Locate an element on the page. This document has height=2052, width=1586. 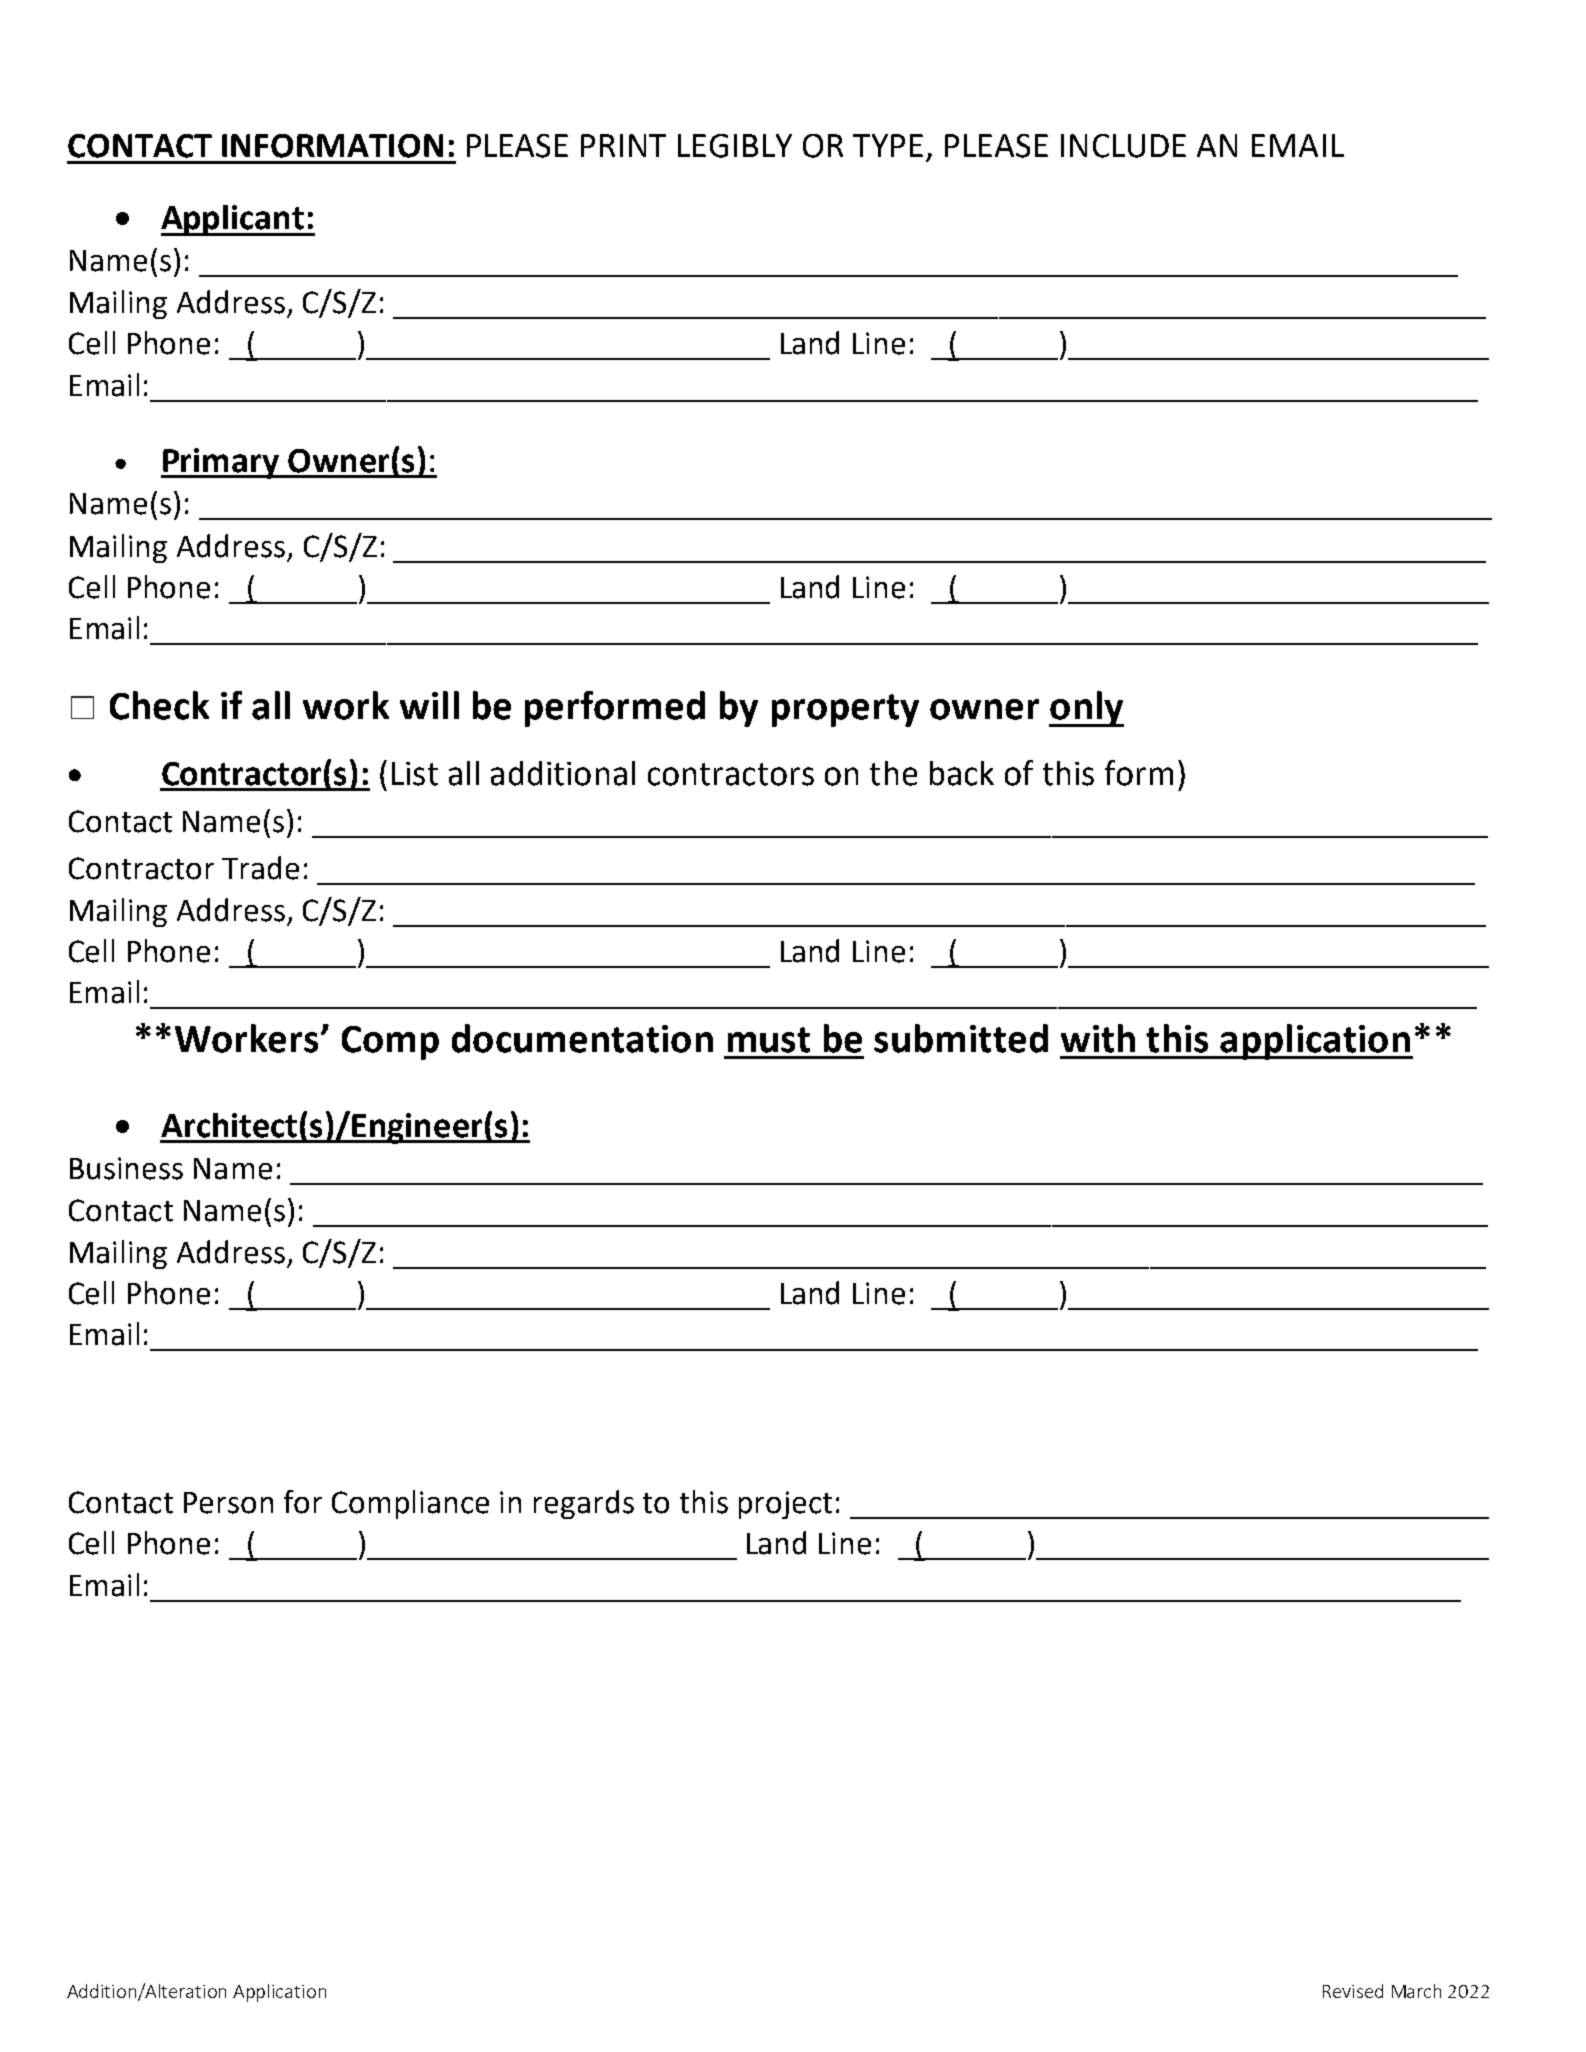
Applicant is located at coordinates (233, 220).
